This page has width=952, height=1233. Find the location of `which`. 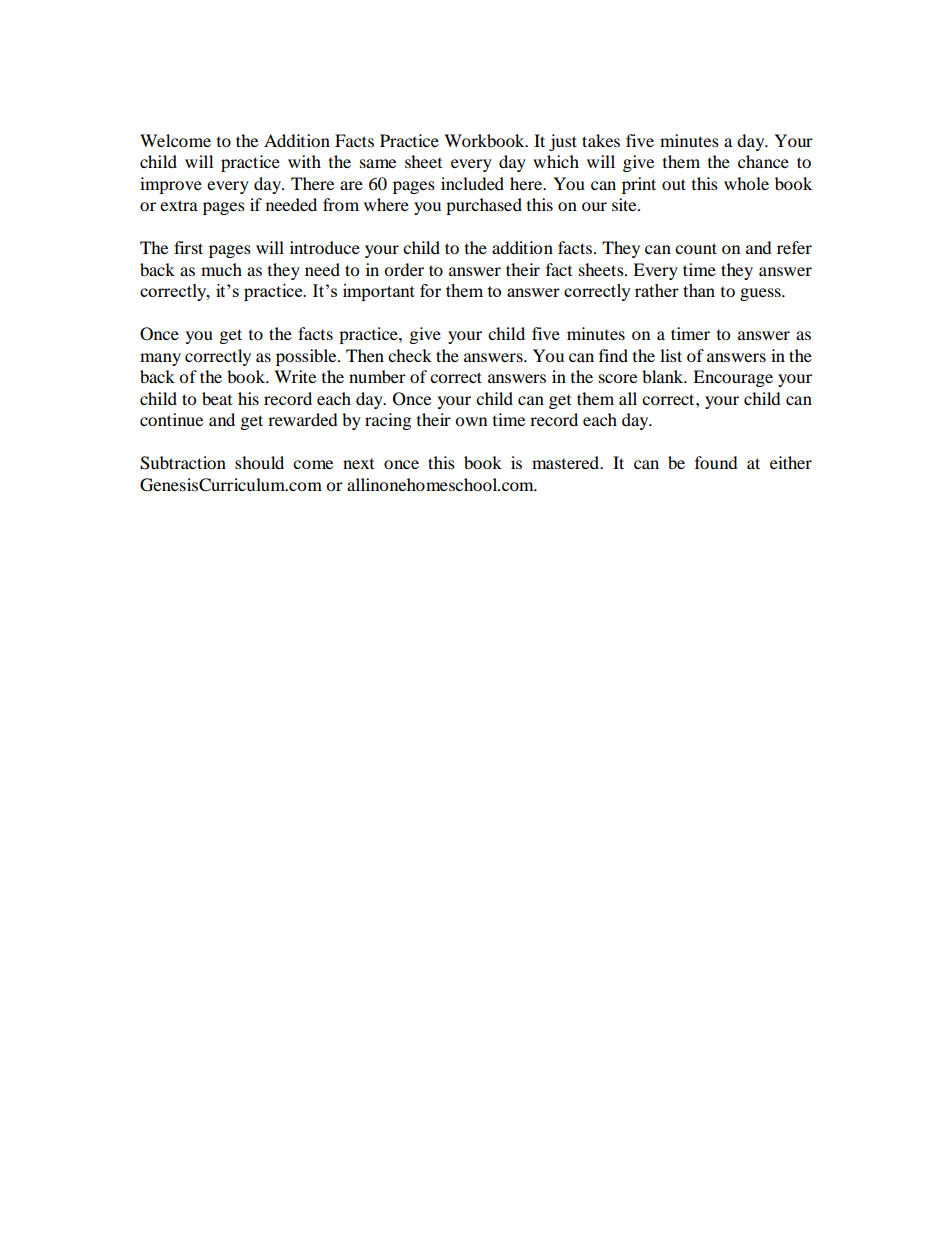

which is located at coordinates (556, 161).
